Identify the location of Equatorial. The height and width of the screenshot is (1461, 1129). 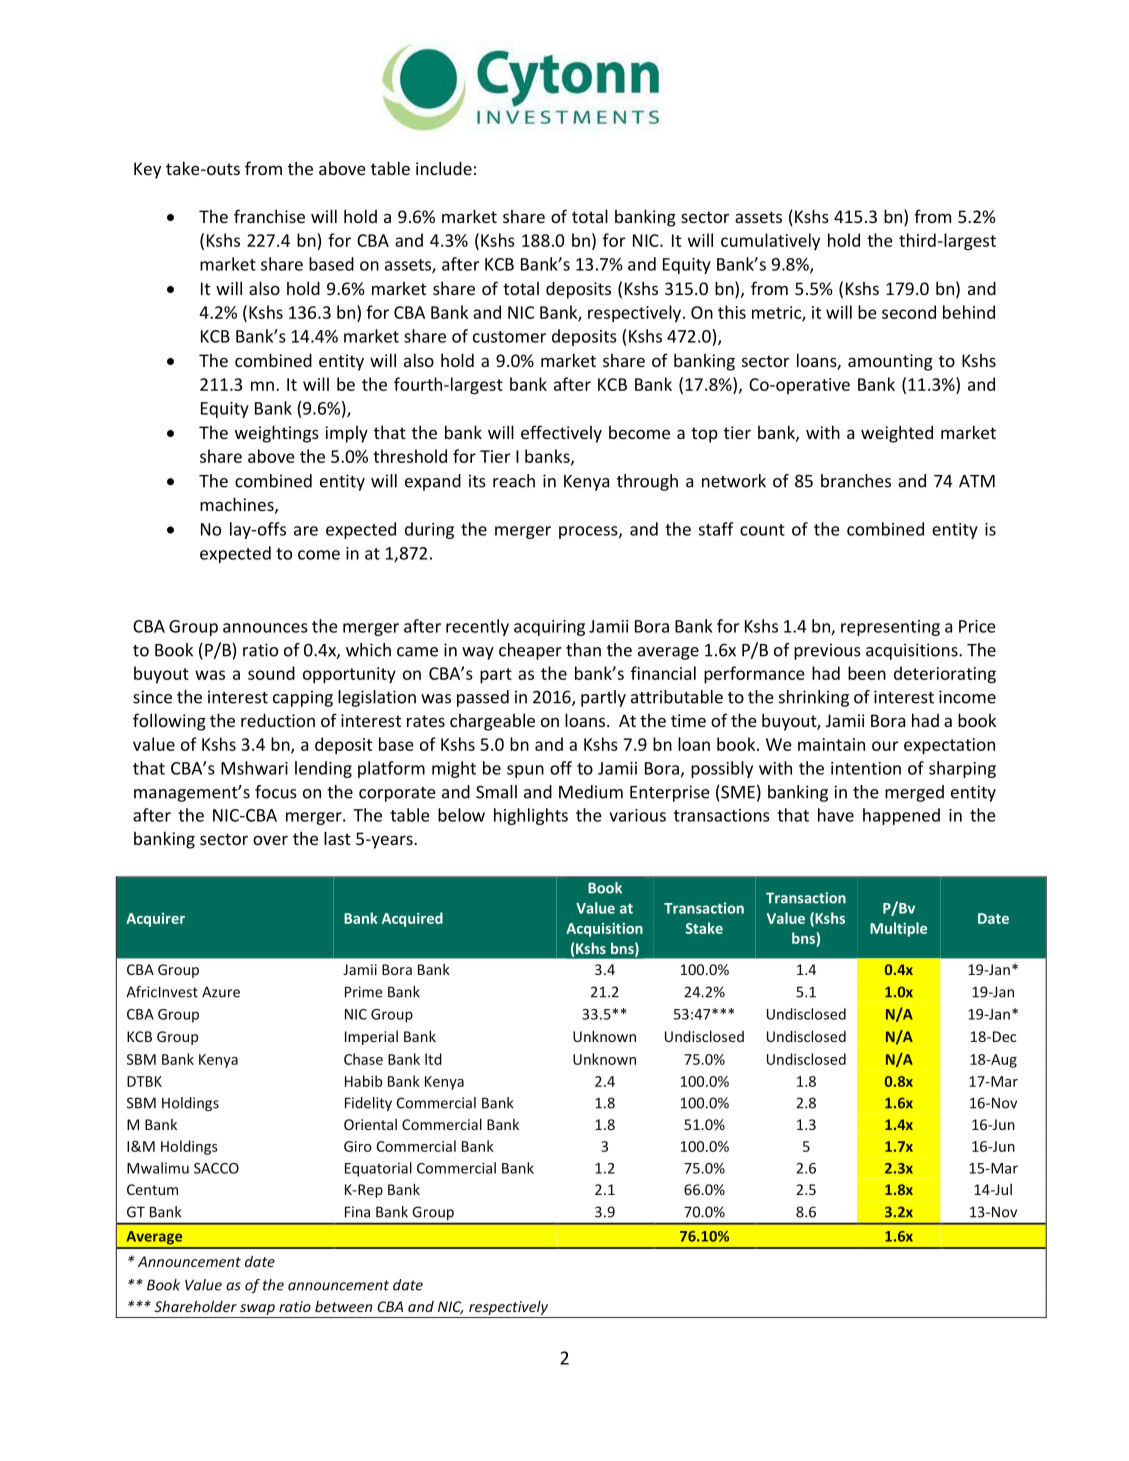
(378, 1169).
